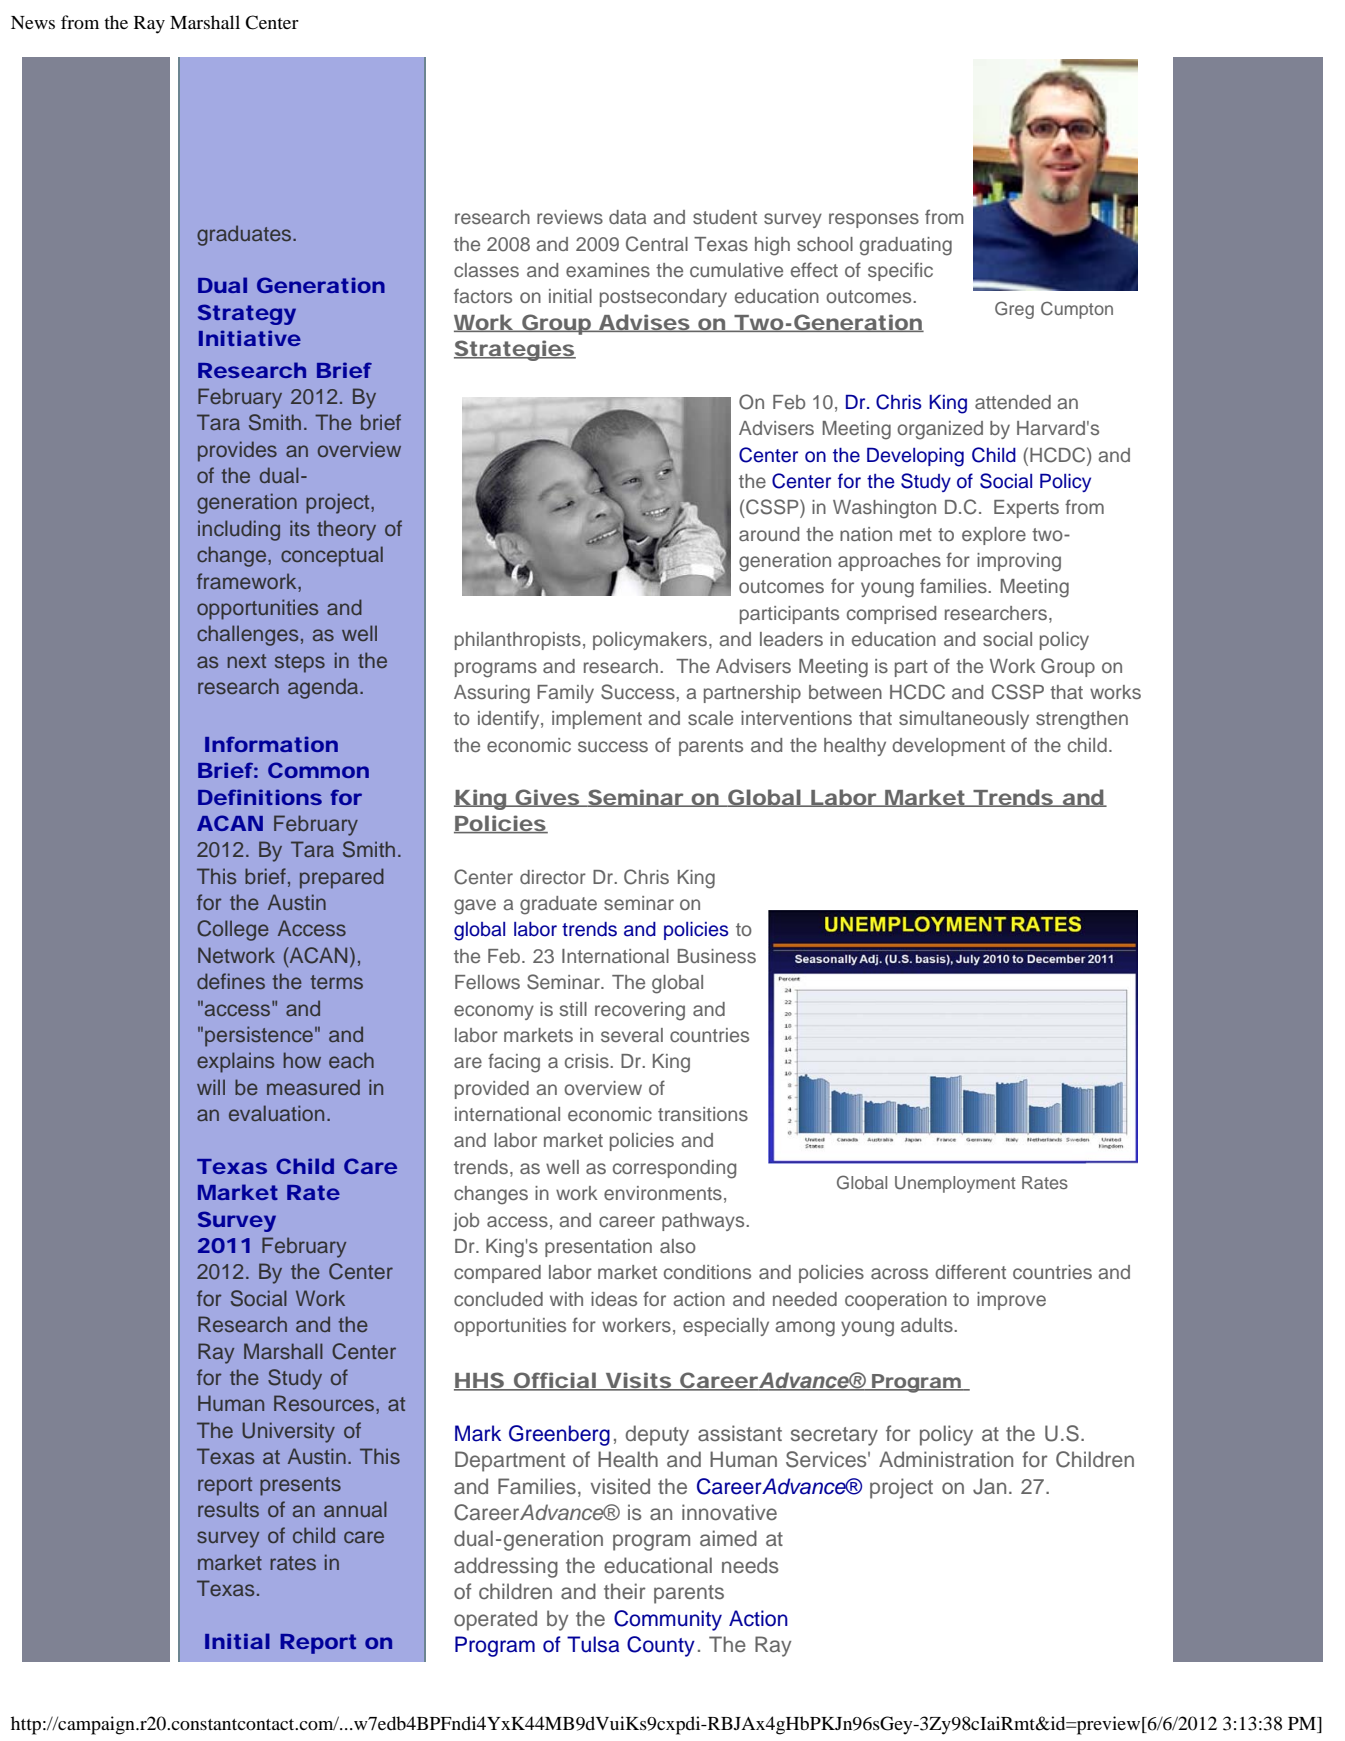 The width and height of the screenshot is (1345, 1741). Describe the element at coordinates (948, 747) in the screenshot. I see `development` at that location.
